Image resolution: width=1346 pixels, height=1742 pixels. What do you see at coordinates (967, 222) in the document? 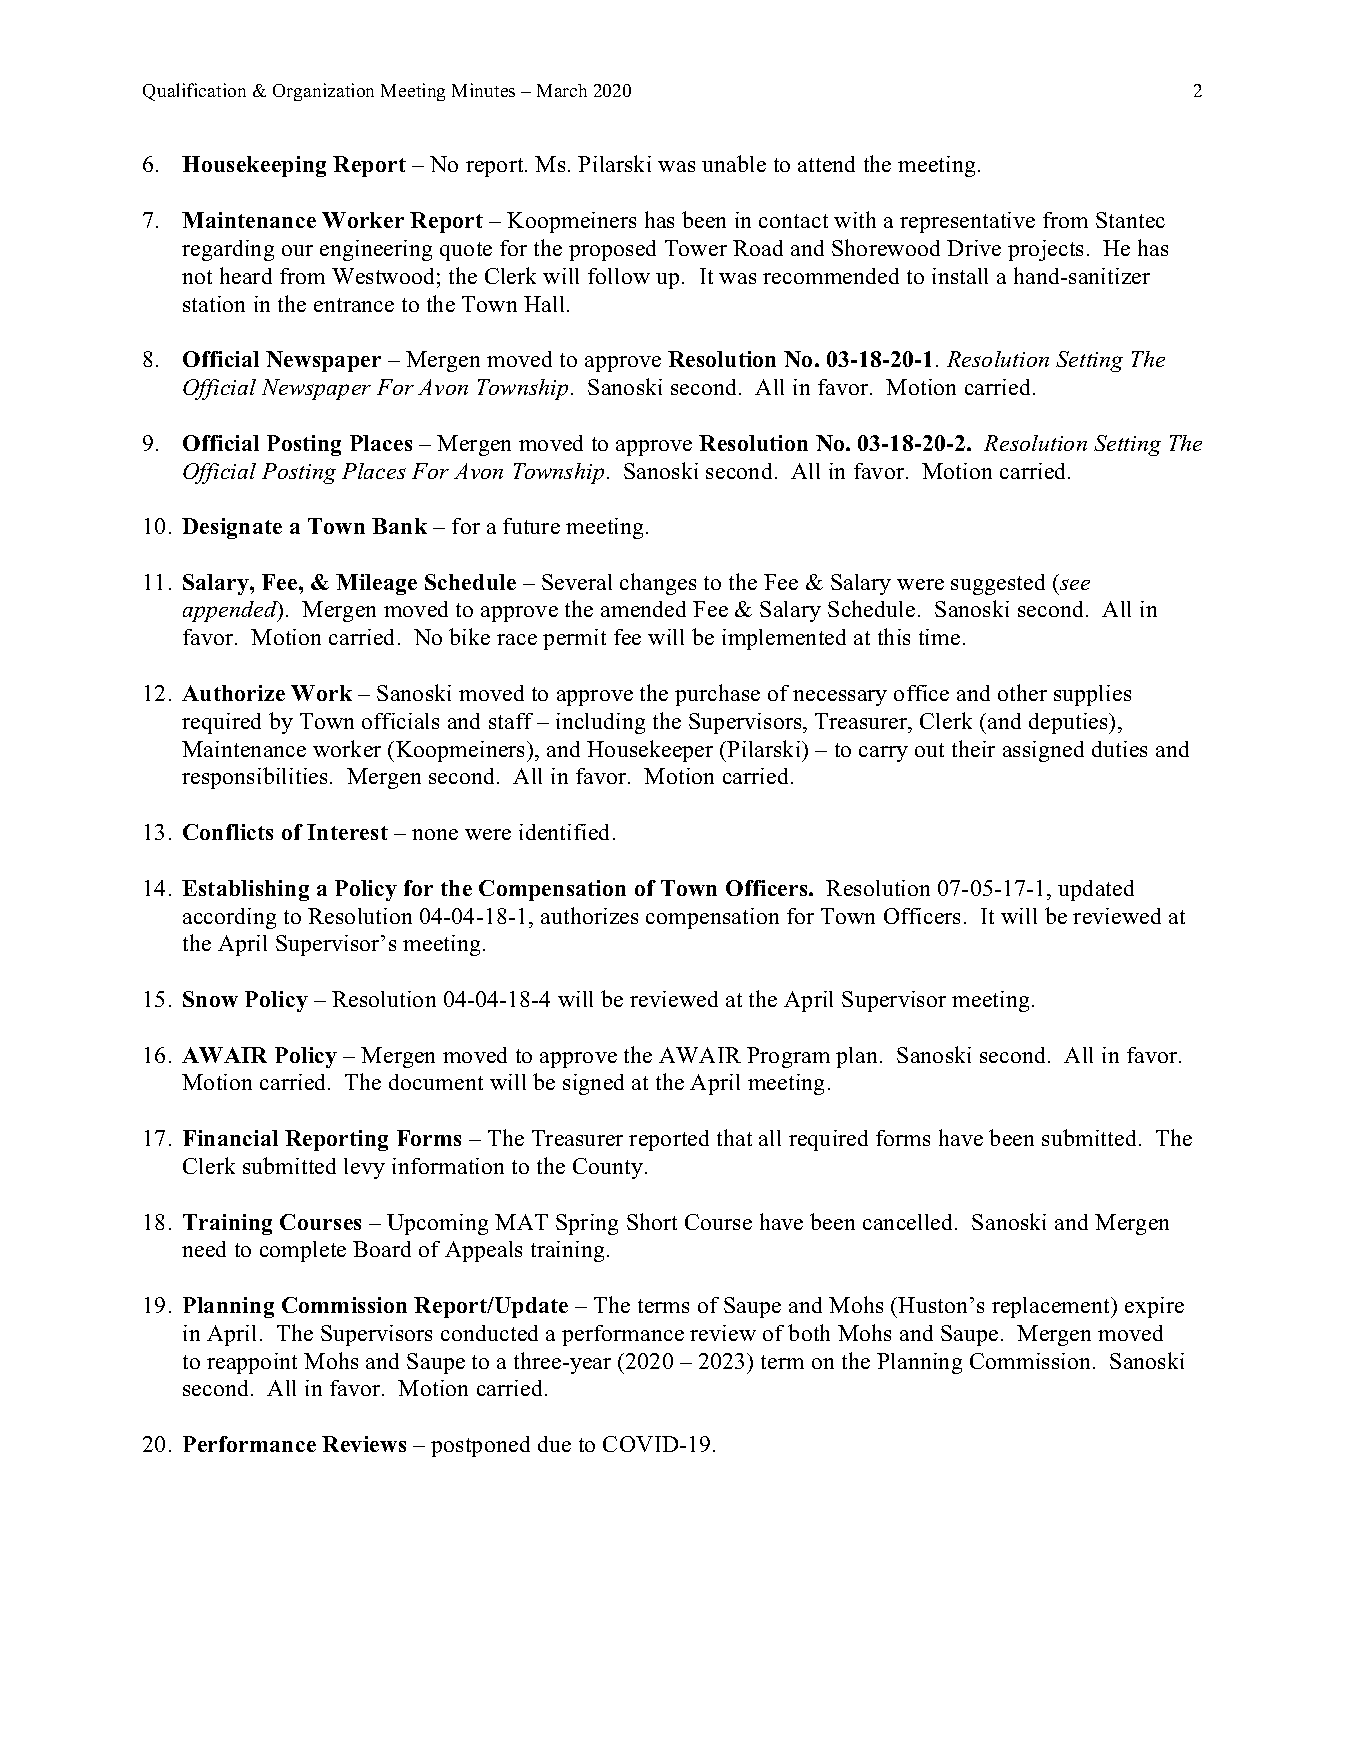
I see `representative` at bounding box center [967, 222].
